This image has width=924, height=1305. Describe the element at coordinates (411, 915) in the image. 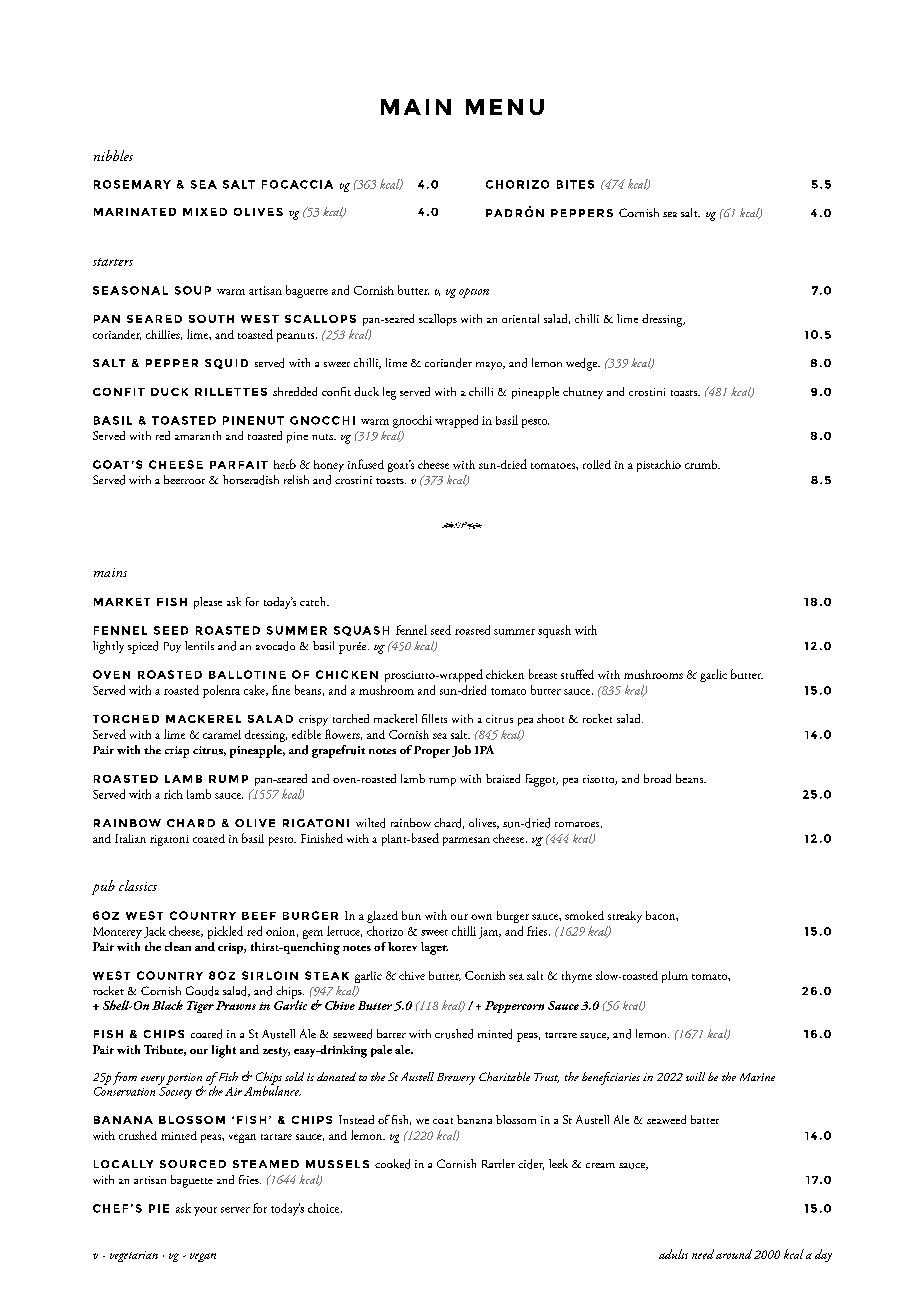

I see `bun` at that location.
